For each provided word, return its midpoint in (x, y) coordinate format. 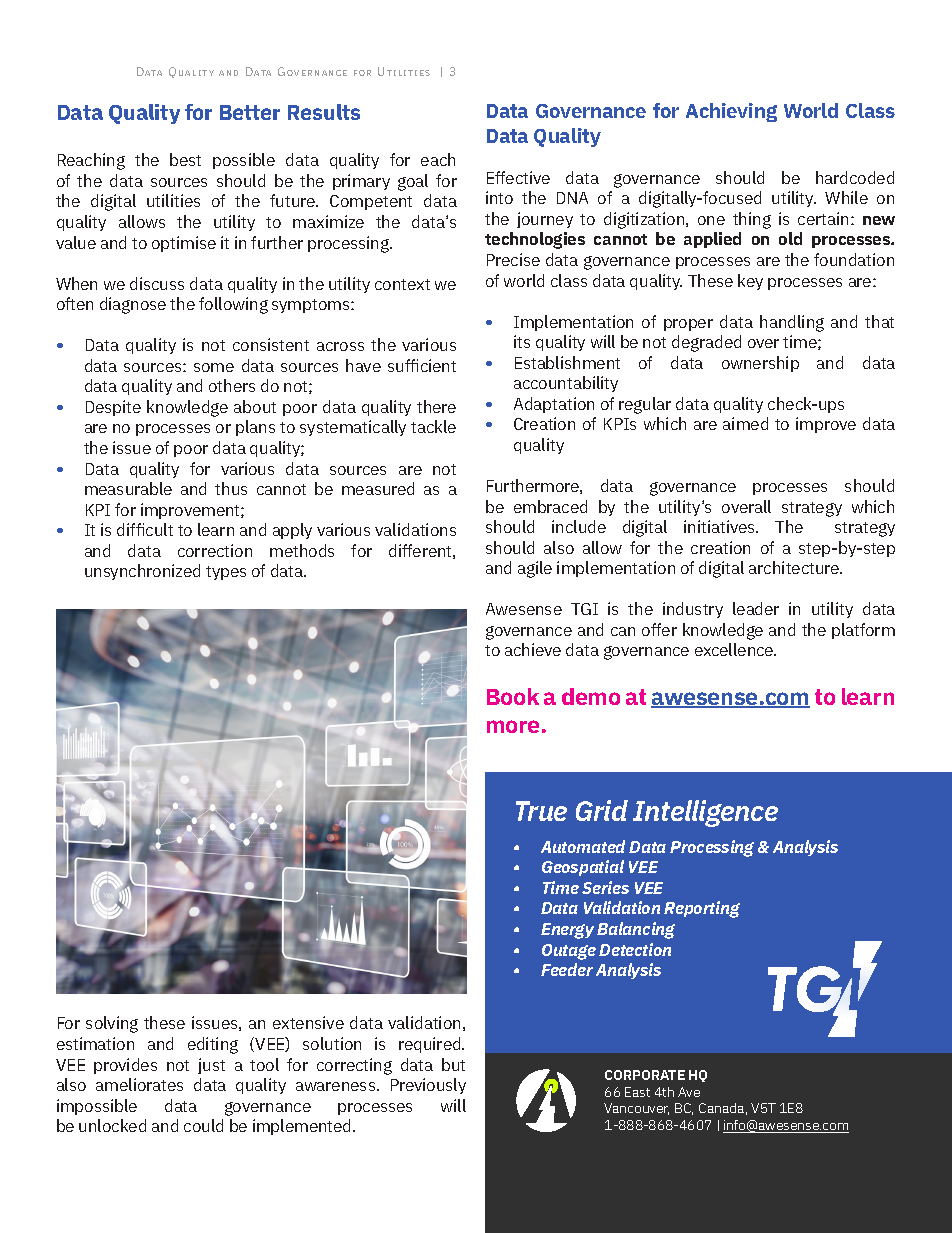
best (185, 159)
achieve (533, 649)
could (203, 1125)
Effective (518, 177)
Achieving (731, 112)
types (226, 573)
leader (756, 608)
